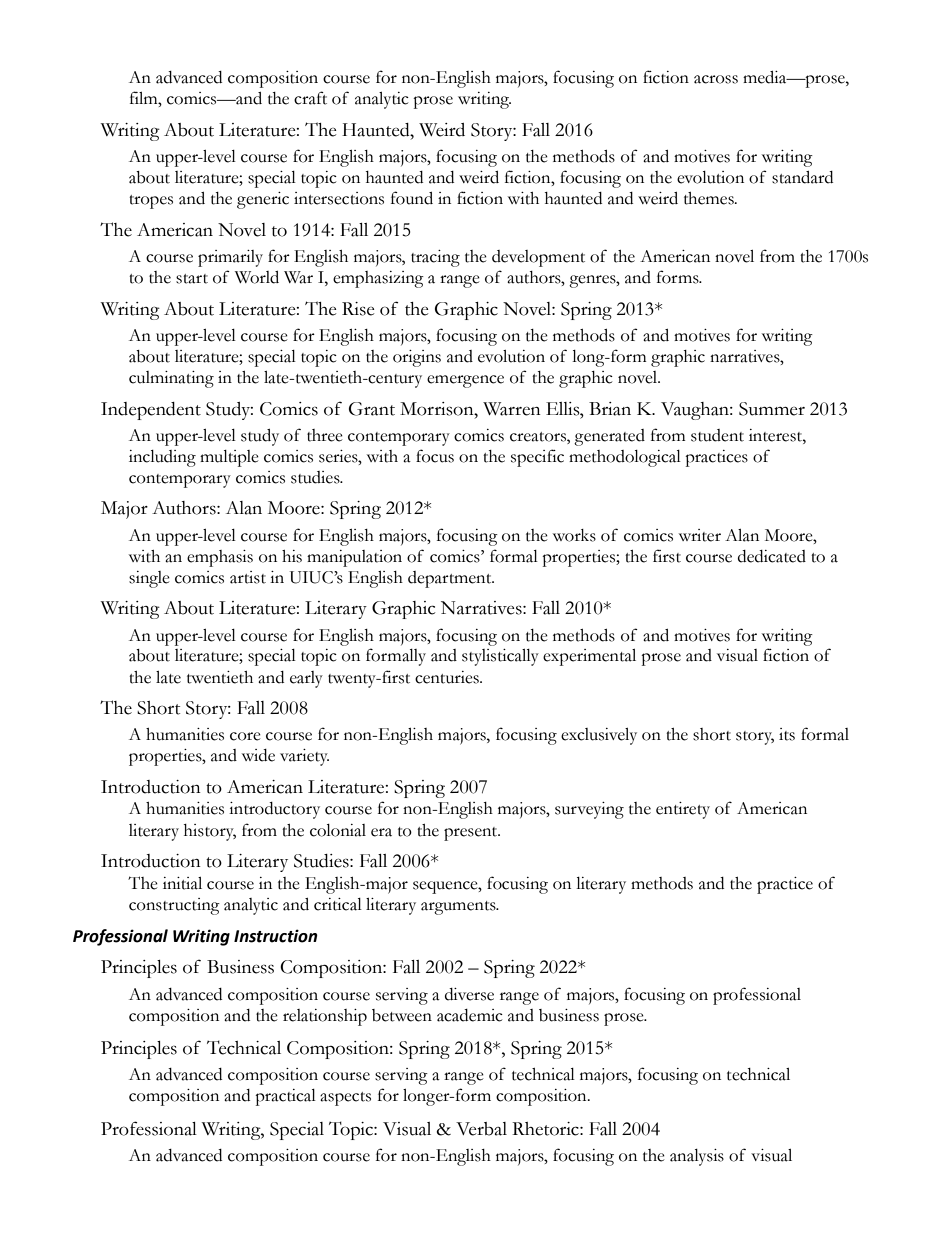 The width and height of the screenshot is (952, 1233). Describe the element at coordinates (435, 258) in the screenshot. I see `tracing` at that location.
